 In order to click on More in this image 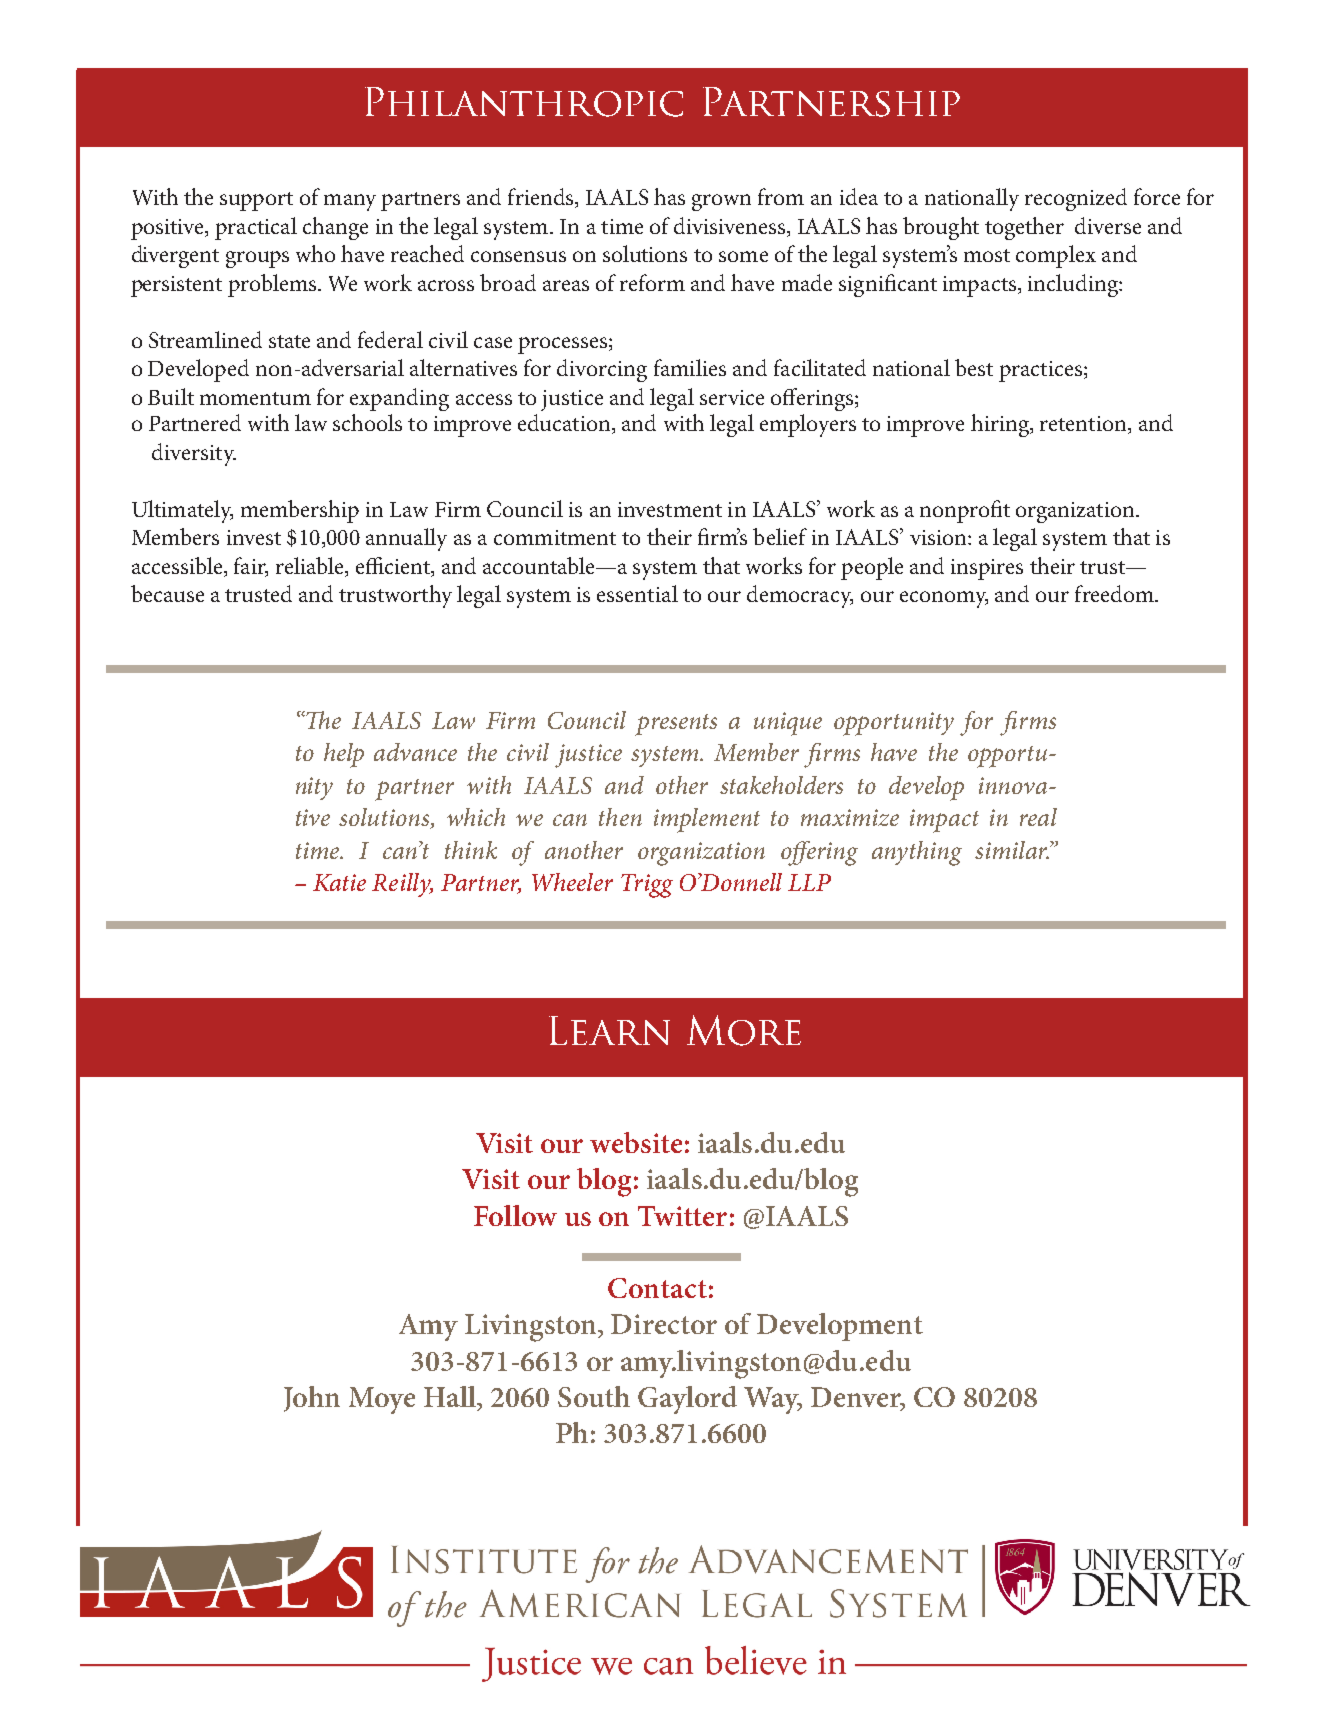, I will do `click(744, 1030)`.
